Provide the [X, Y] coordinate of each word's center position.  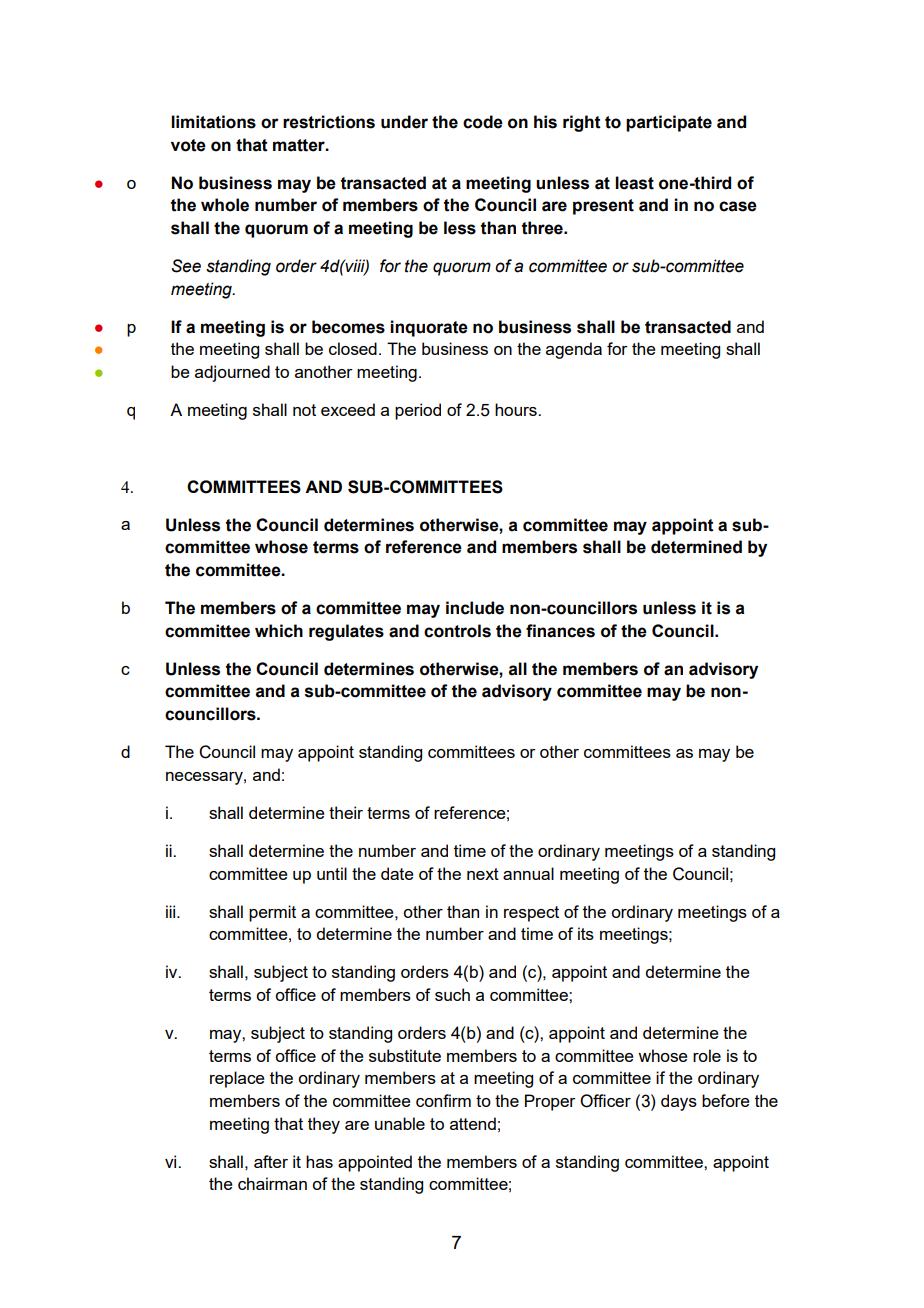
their [346, 812]
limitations [213, 122]
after [271, 1161]
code [483, 122]
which [279, 631]
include [475, 608]
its [586, 933]
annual [528, 873]
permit [272, 913]
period [418, 411]
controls [457, 631]
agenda [574, 350]
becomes [348, 327]
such [452, 994]
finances [560, 631]
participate [669, 123]
